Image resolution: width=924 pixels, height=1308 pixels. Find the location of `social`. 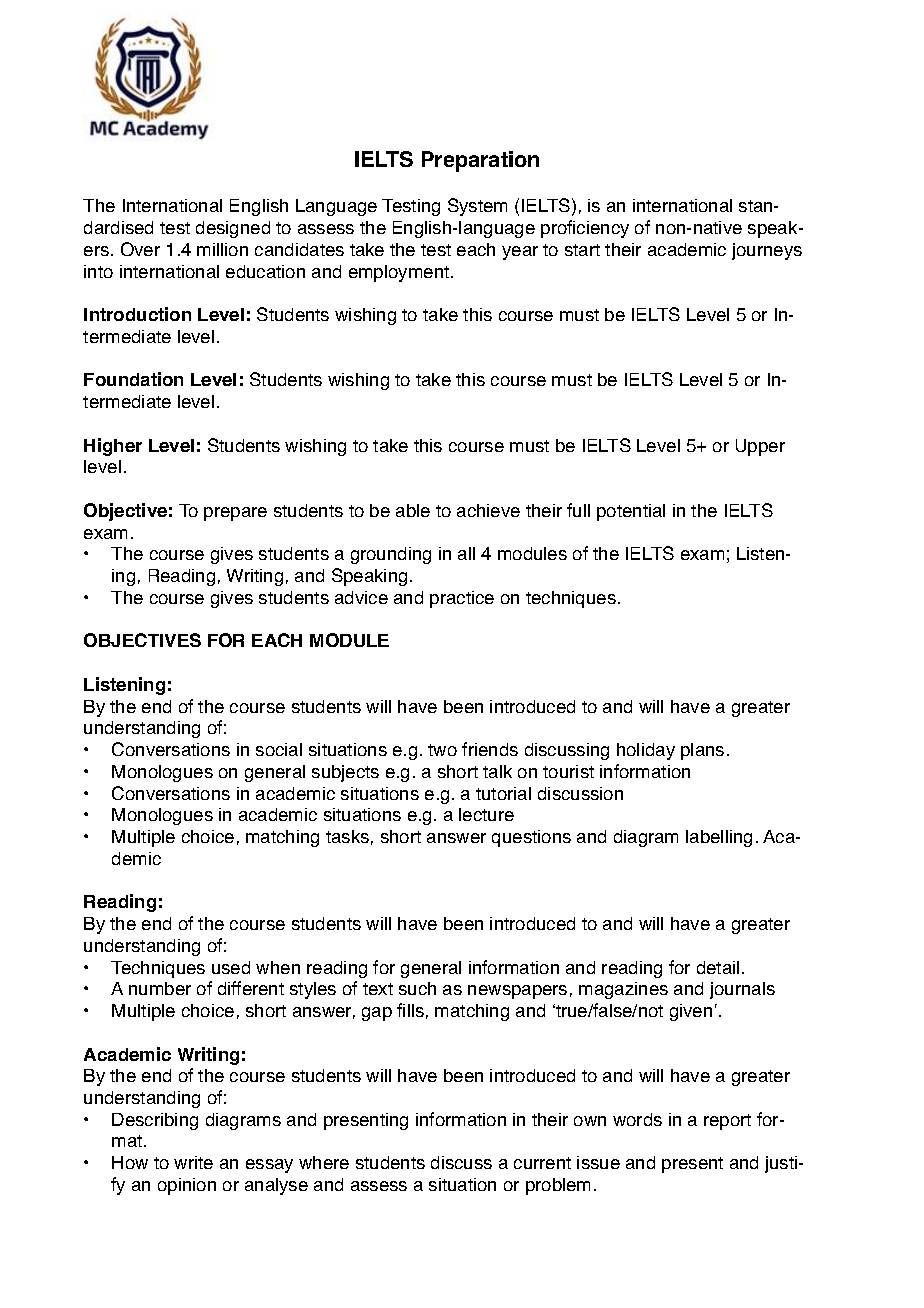

social is located at coordinates (279, 749).
